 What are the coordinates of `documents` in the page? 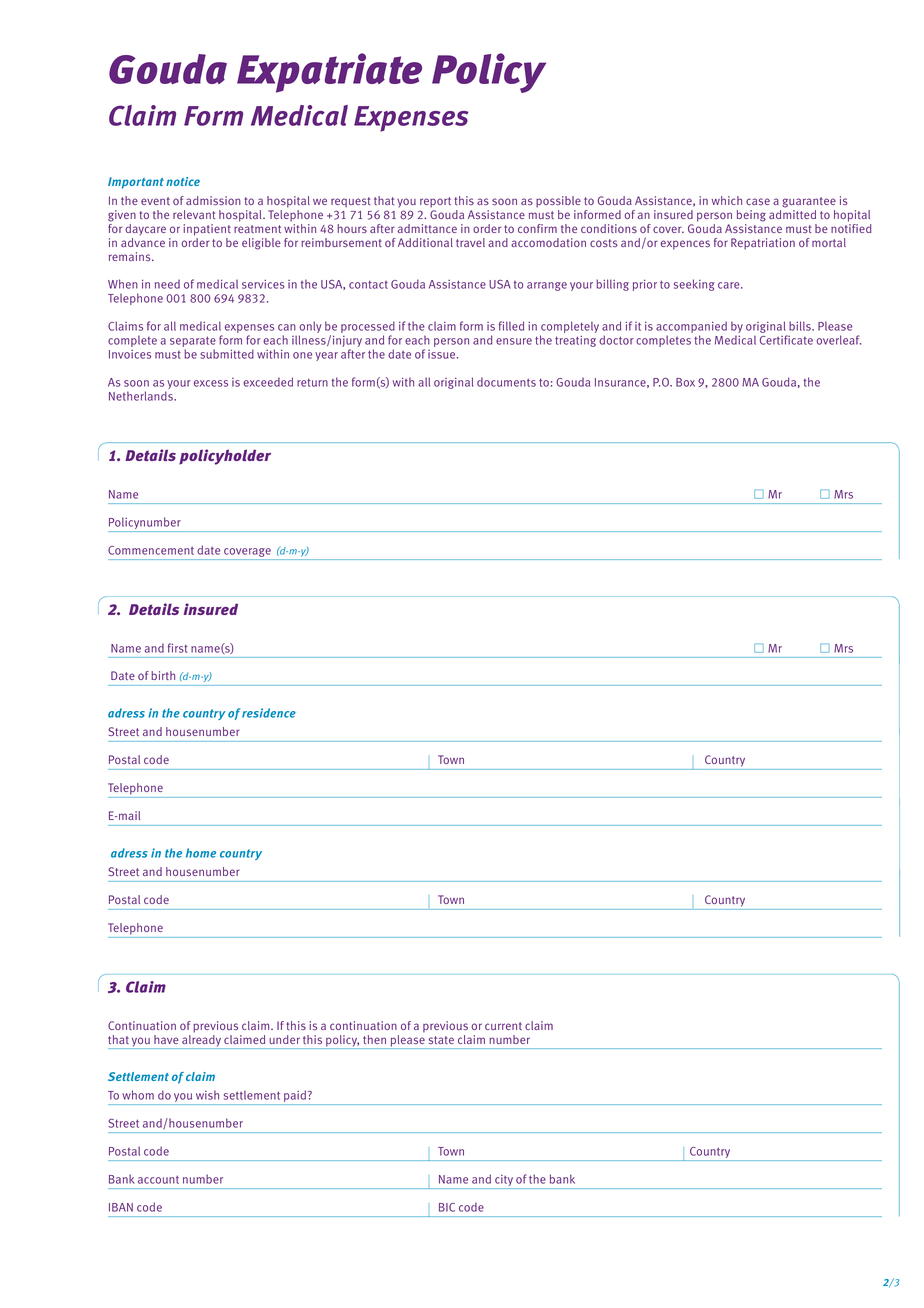 It's located at (506, 382).
